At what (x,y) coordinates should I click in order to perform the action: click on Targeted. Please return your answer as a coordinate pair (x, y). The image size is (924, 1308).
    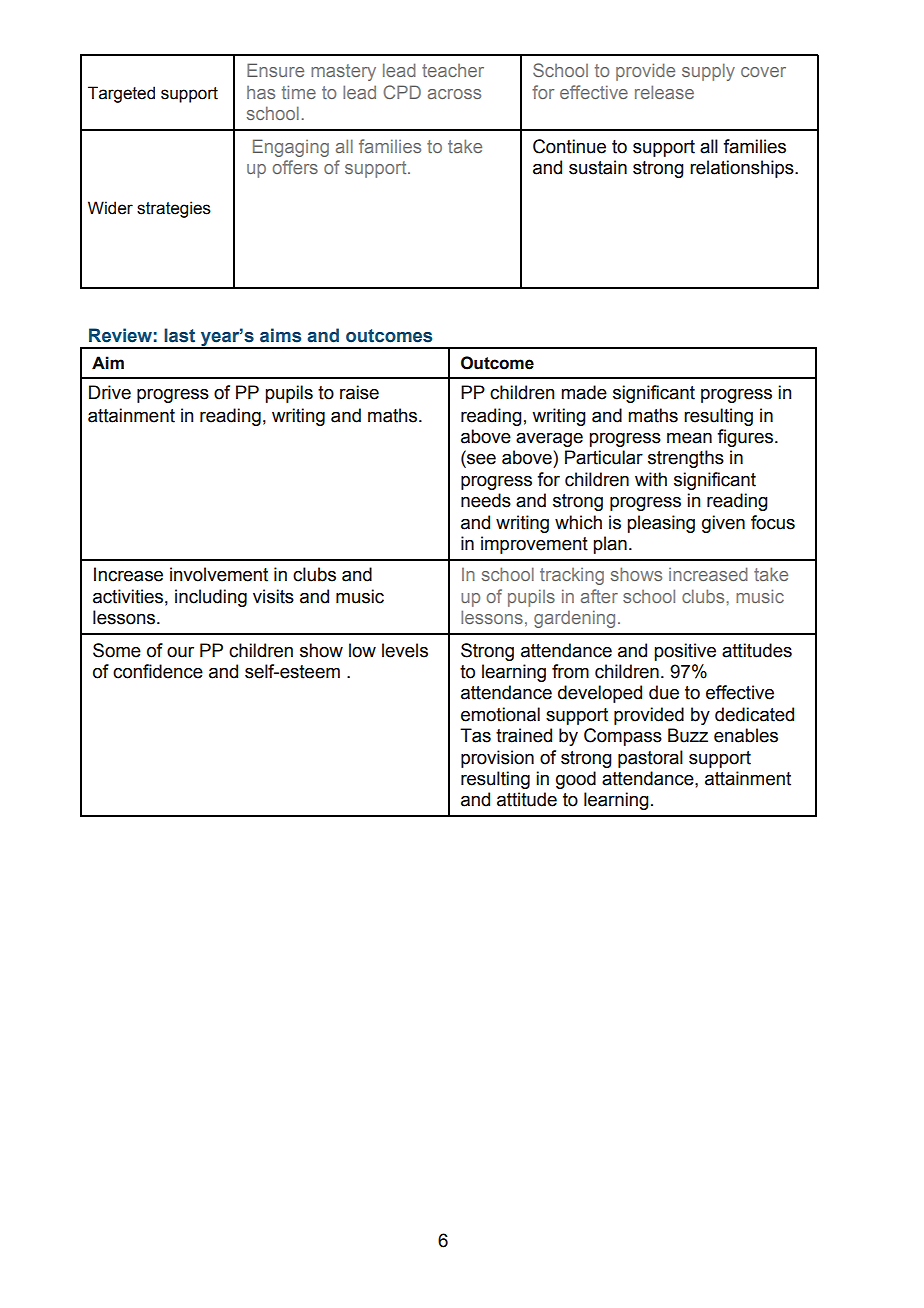
    Looking at the image, I should click on (121, 94).
